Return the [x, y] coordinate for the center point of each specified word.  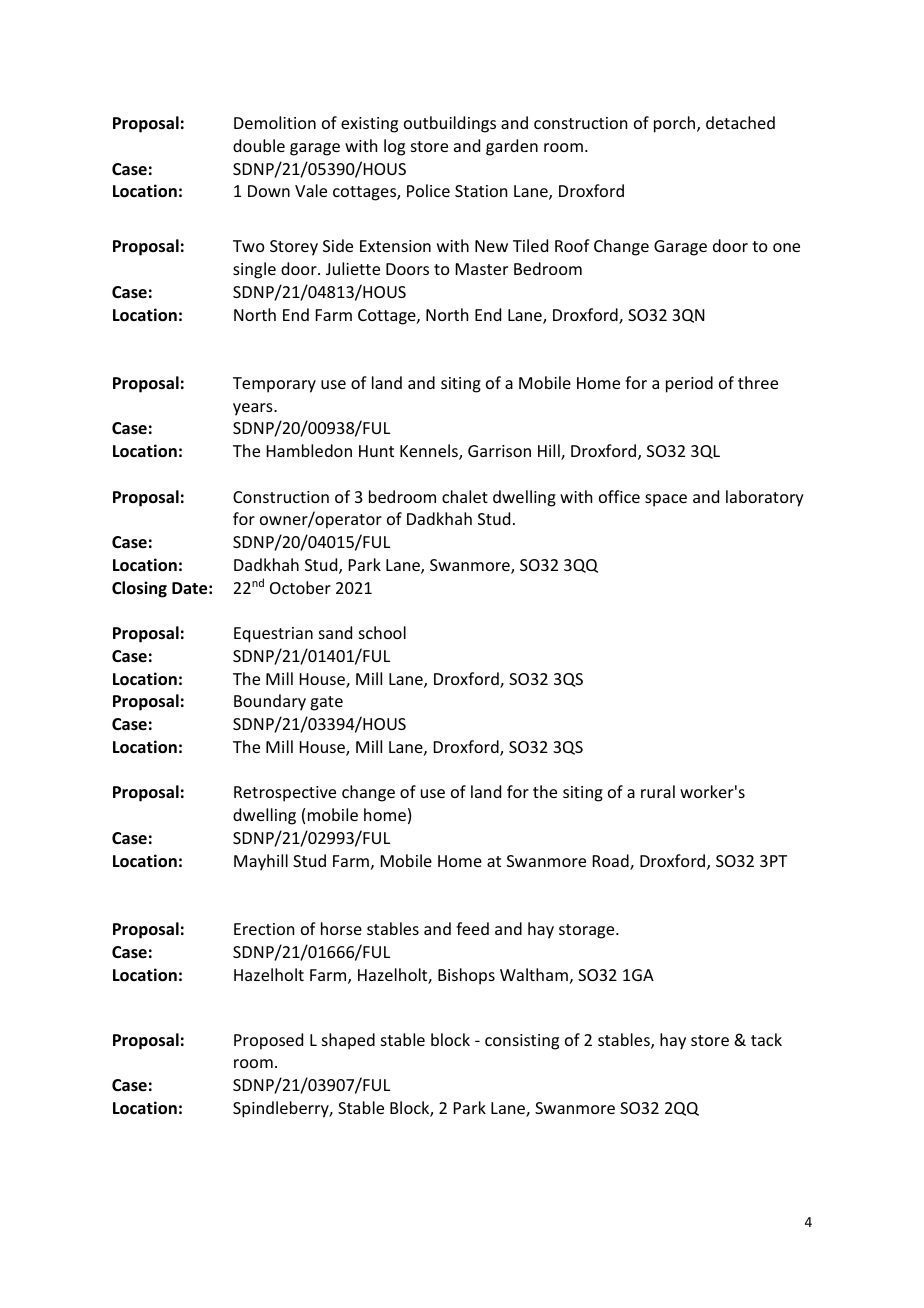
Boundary [270, 702]
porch [676, 124]
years [254, 409]
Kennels [430, 452]
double [259, 145]
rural [658, 791]
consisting [522, 1042]
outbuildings [450, 124]
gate [326, 703]
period [689, 384]
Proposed [268, 1041]
